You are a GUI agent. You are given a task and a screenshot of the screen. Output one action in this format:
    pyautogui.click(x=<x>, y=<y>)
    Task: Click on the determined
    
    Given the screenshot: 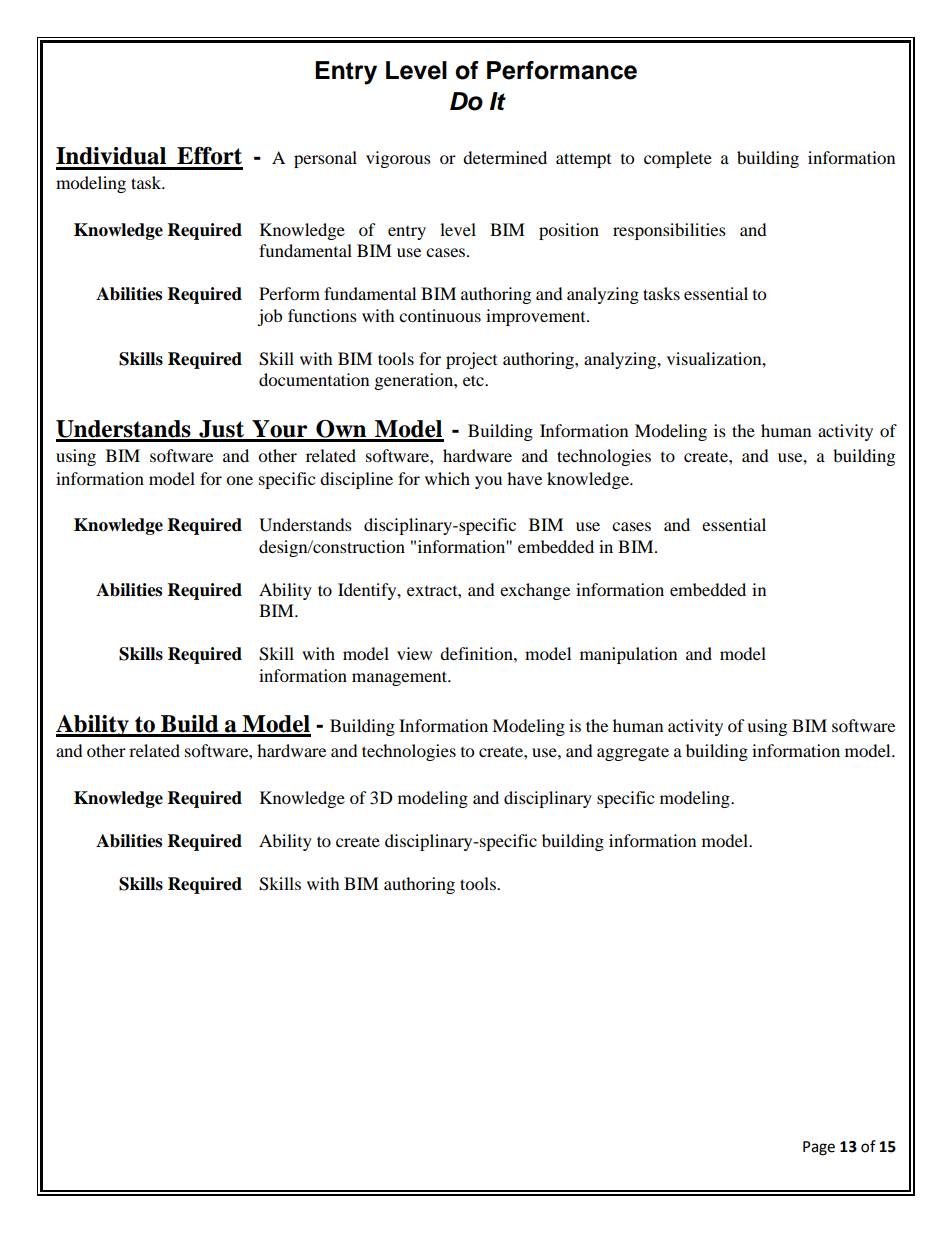 What is the action you would take?
    pyautogui.click(x=505, y=157)
